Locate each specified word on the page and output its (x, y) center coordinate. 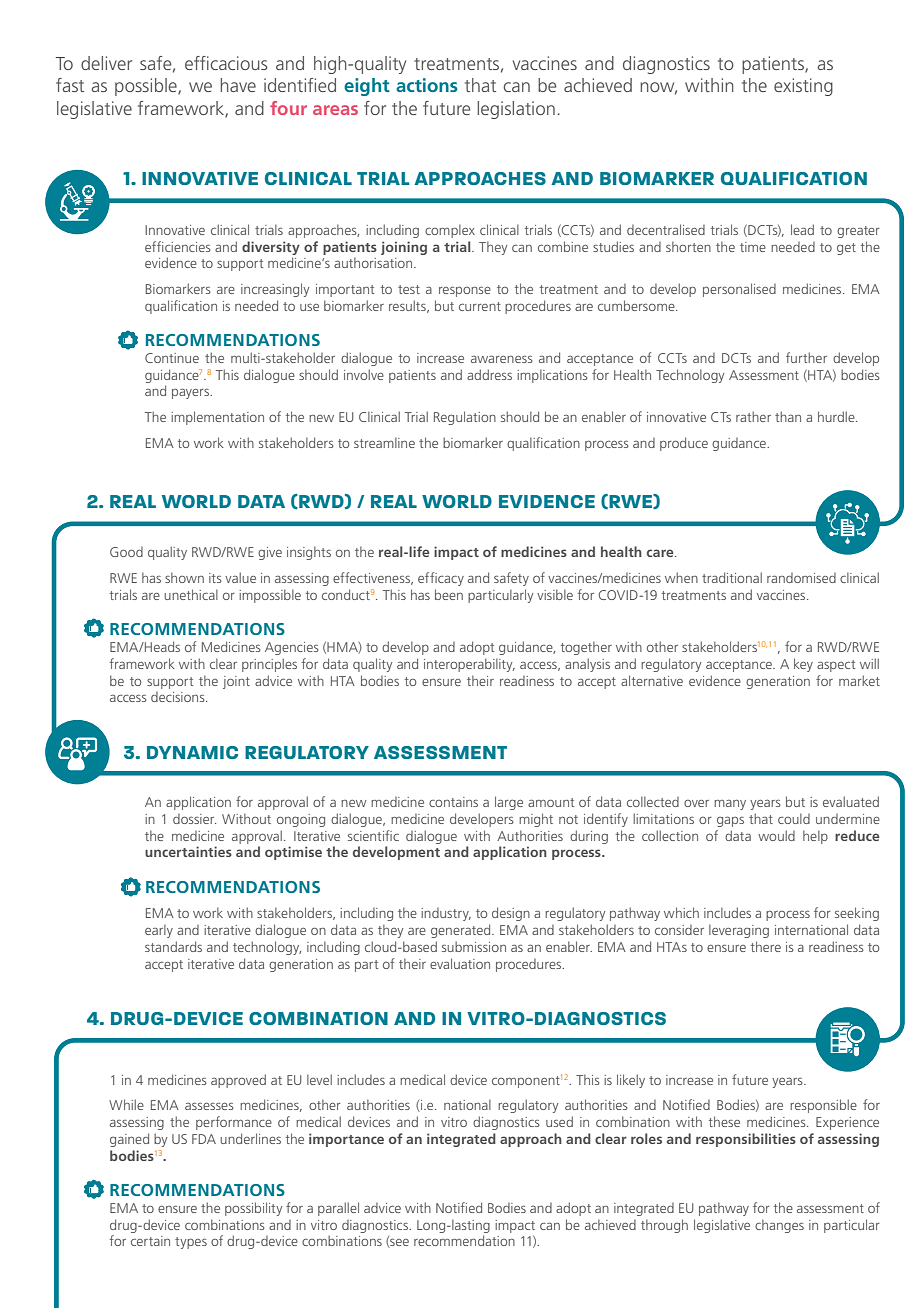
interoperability (469, 665)
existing (803, 87)
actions (427, 85)
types (191, 1243)
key (803, 665)
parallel (338, 1209)
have (238, 85)
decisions (179, 697)
